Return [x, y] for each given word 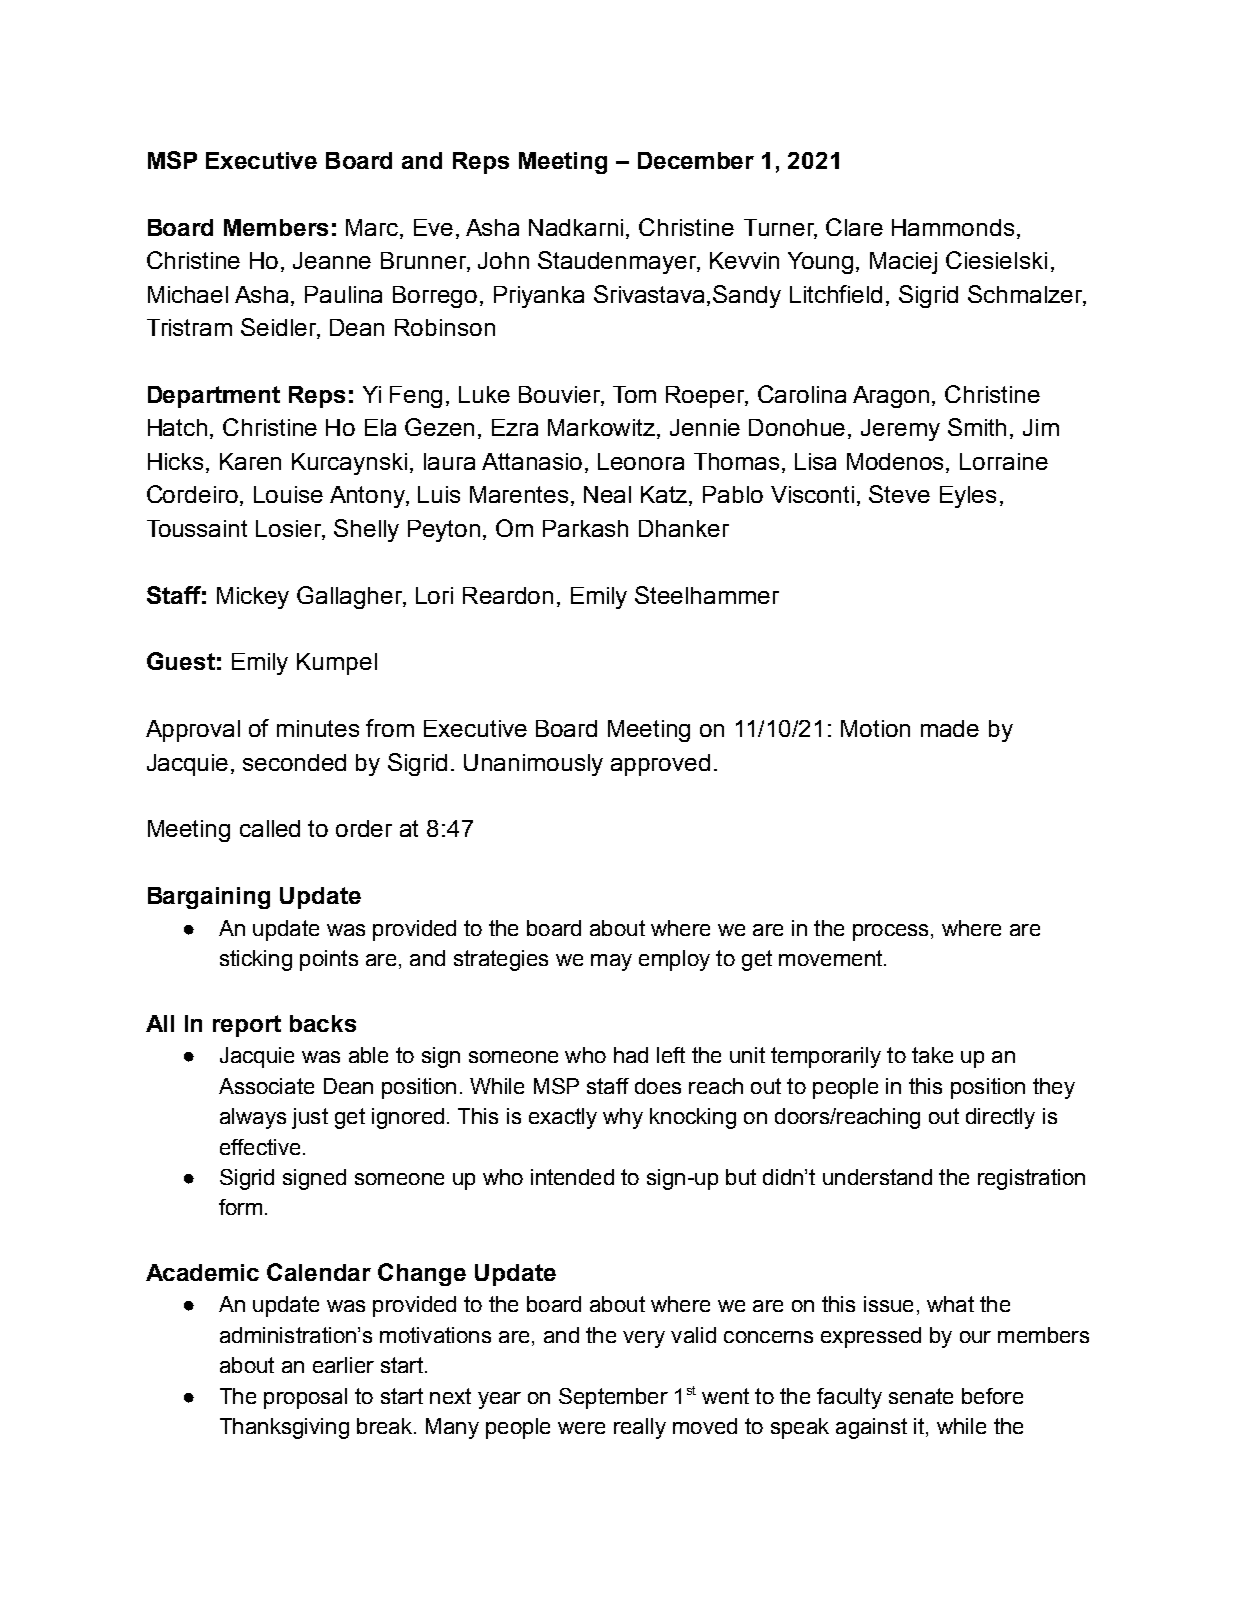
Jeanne [332, 260]
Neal [607, 494]
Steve [899, 494]
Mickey [253, 598]
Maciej [903, 263]
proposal [305, 1398]
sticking [256, 960]
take [932, 1055]
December [696, 160]
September [613, 1398]
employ [674, 960]
